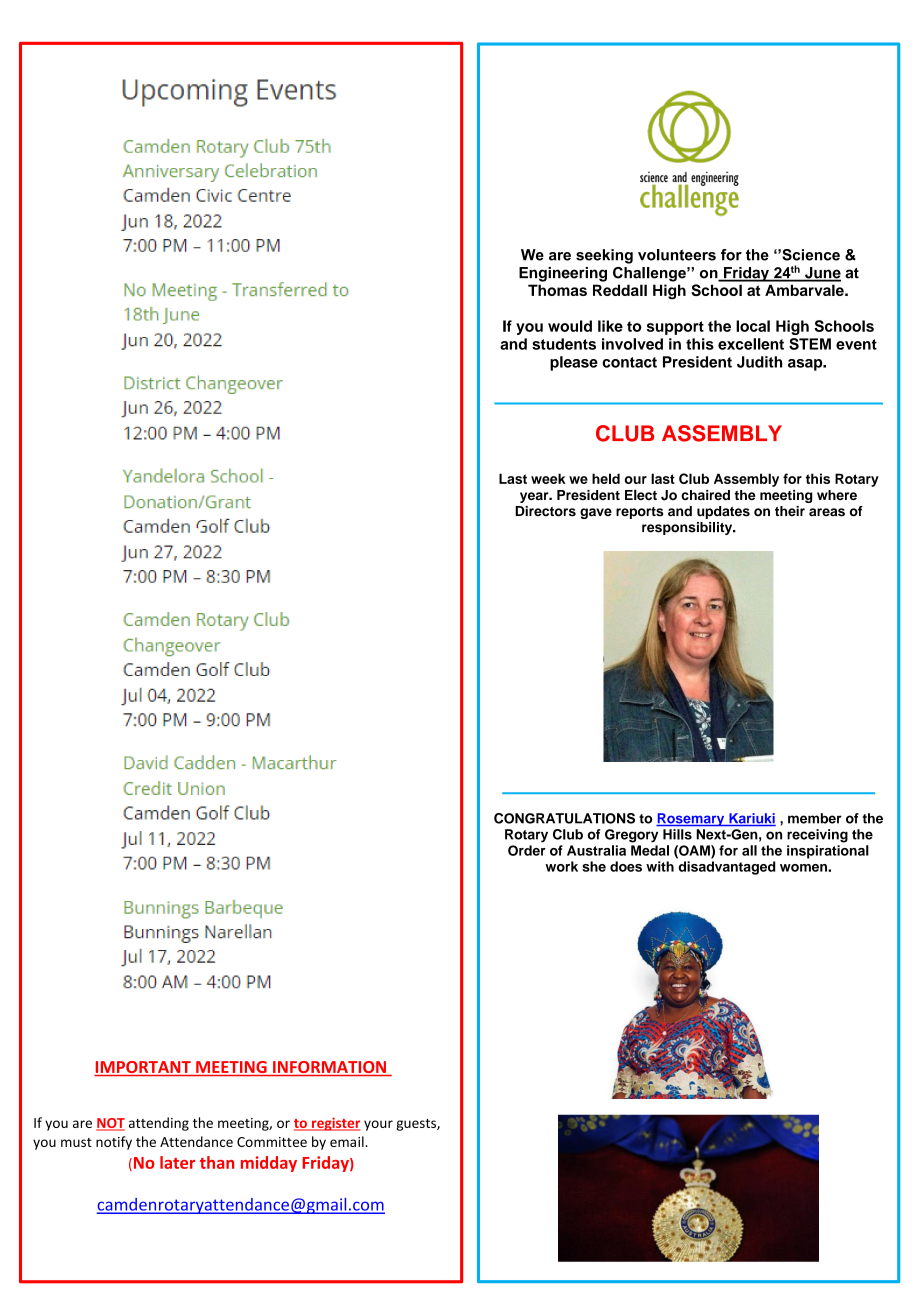 The height and width of the screenshot is (1308, 924). I want to click on Thomas, so click(557, 290).
